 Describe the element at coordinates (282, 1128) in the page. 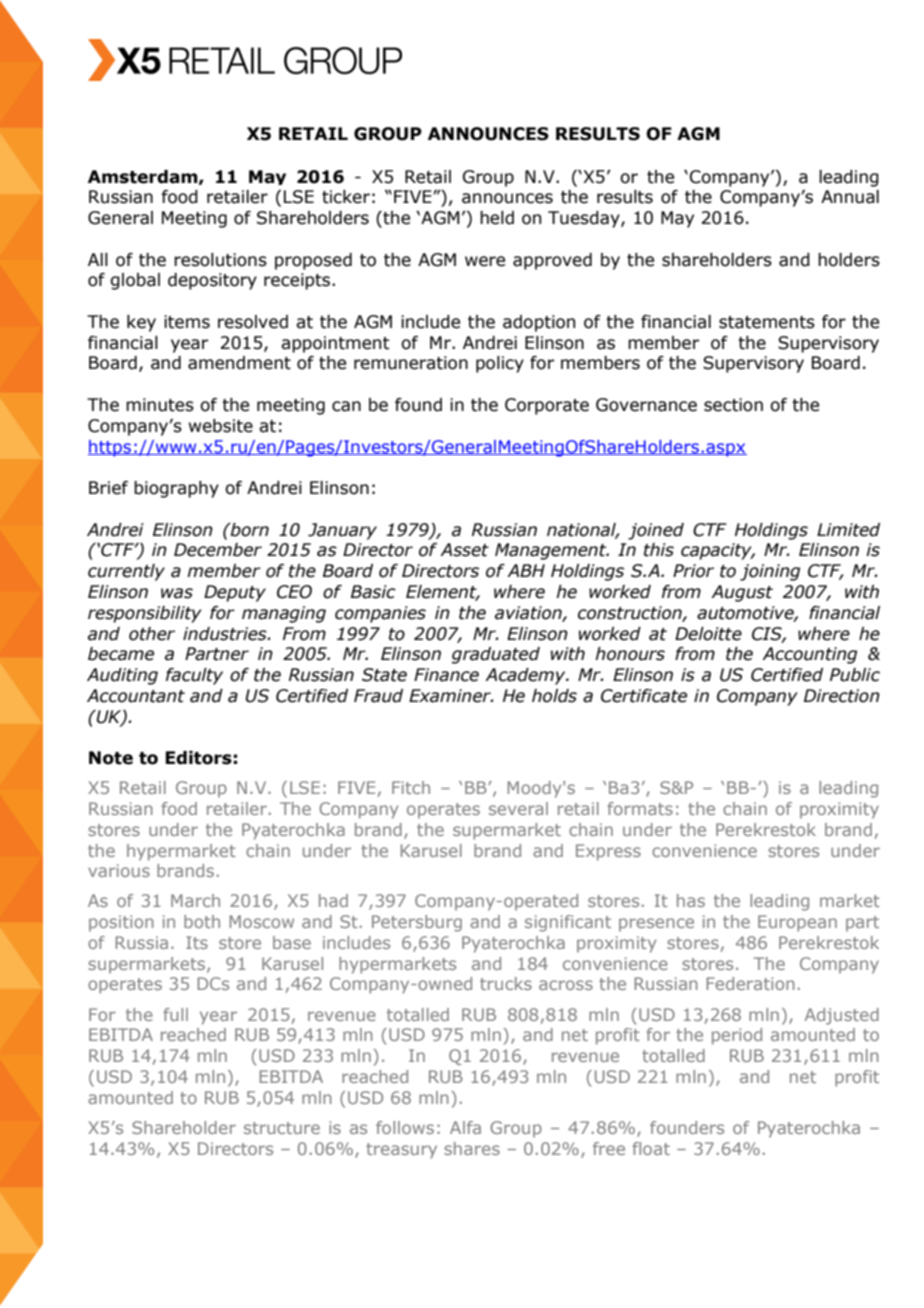

I see `structure` at that location.
